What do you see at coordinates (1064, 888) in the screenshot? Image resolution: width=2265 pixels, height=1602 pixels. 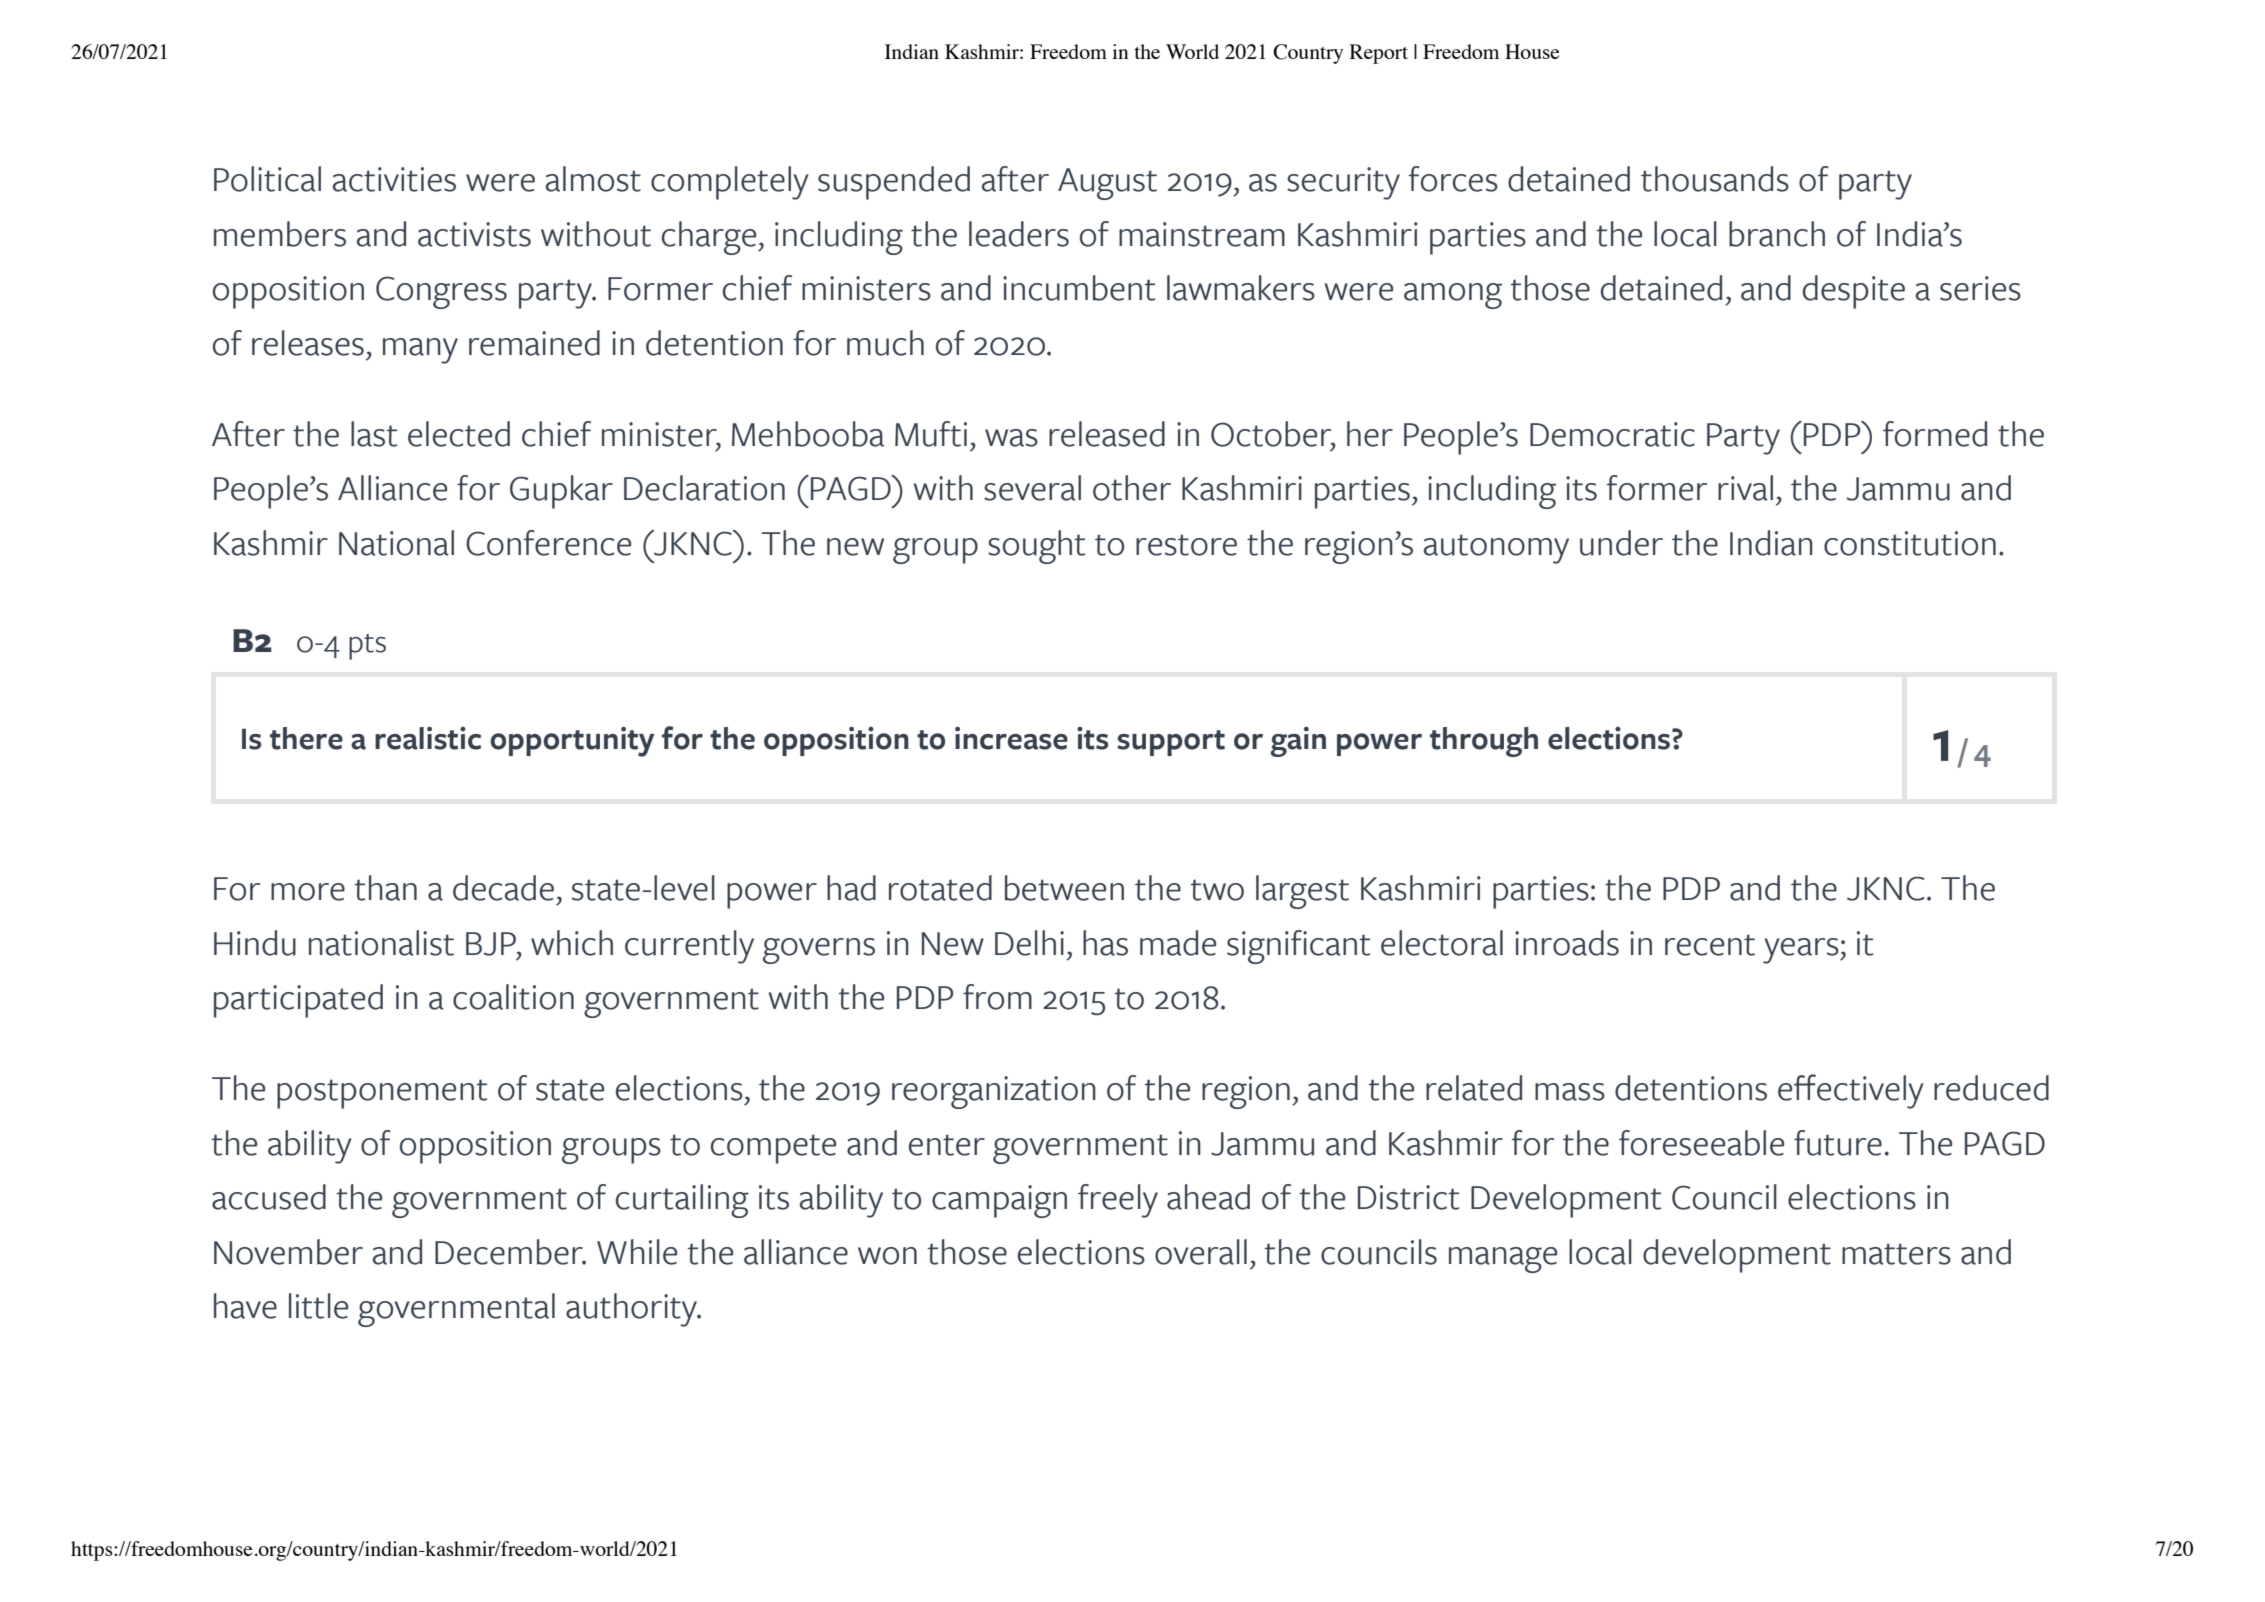 I see `between` at bounding box center [1064, 888].
